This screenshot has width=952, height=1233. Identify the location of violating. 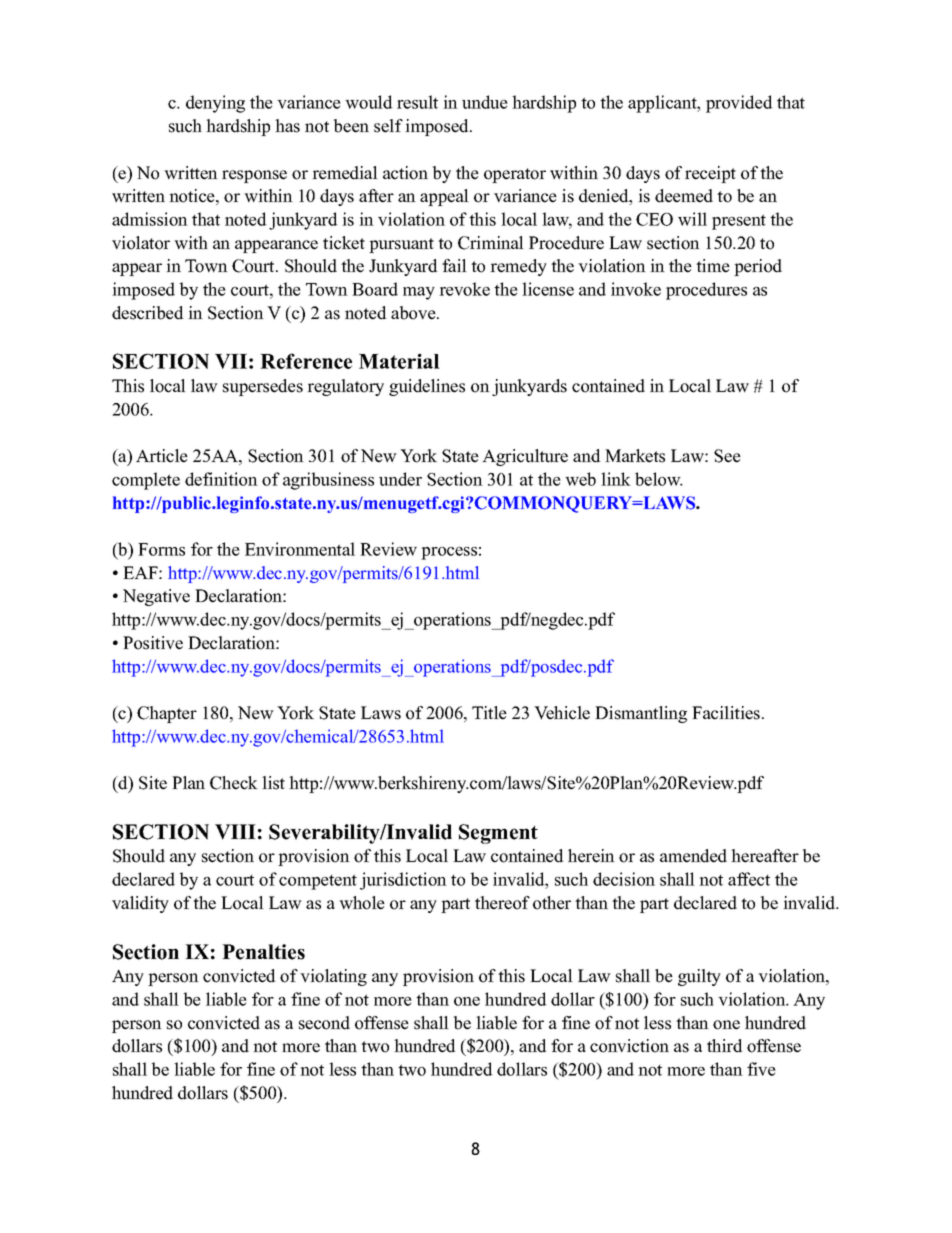
(333, 977).
